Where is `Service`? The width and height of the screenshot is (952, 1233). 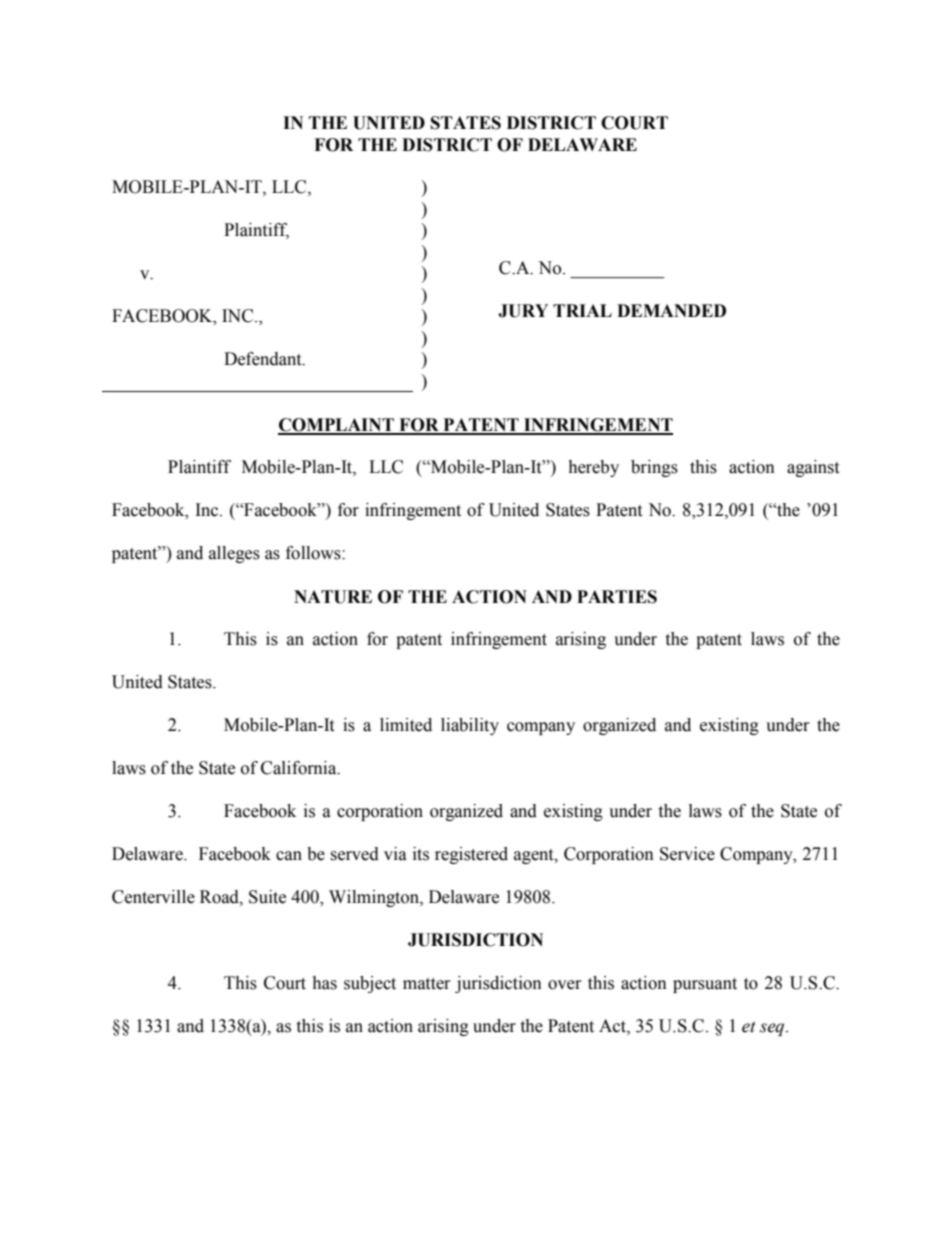 Service is located at coordinates (687, 854).
